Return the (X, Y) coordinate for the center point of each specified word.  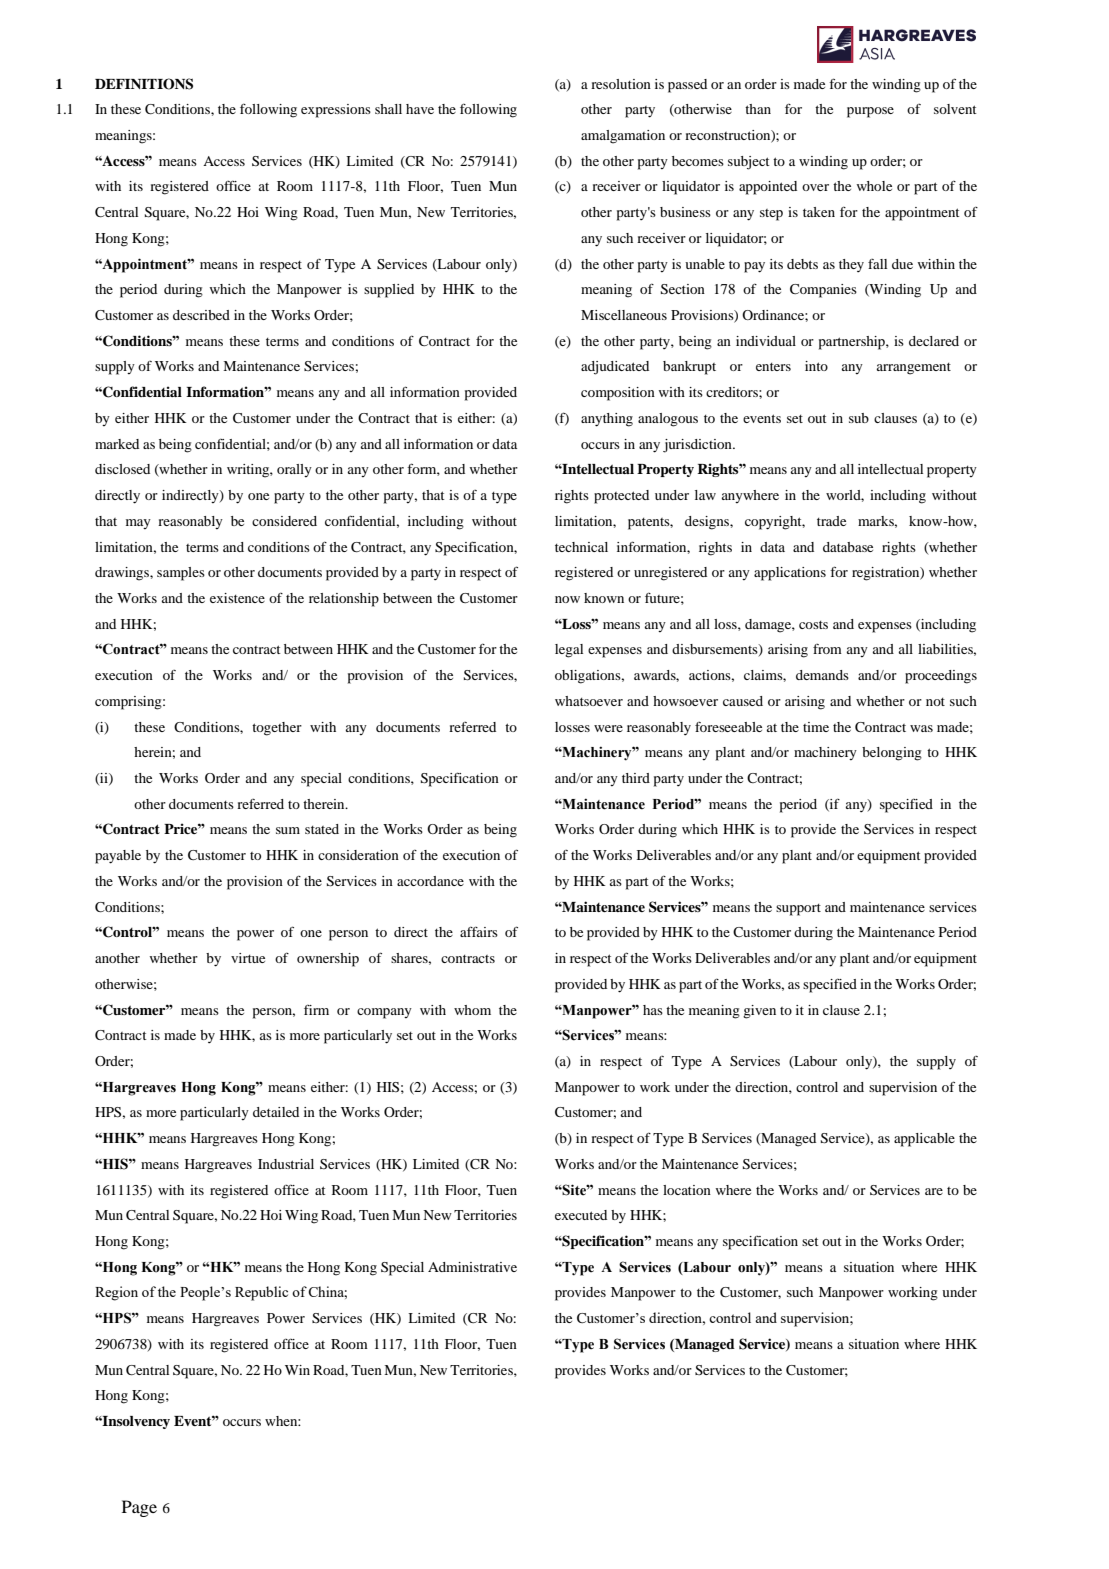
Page (139, 1508)
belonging (892, 754)
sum (288, 830)
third (636, 778)
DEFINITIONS (144, 84)
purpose (870, 112)
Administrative (472, 1267)
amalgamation (623, 137)
